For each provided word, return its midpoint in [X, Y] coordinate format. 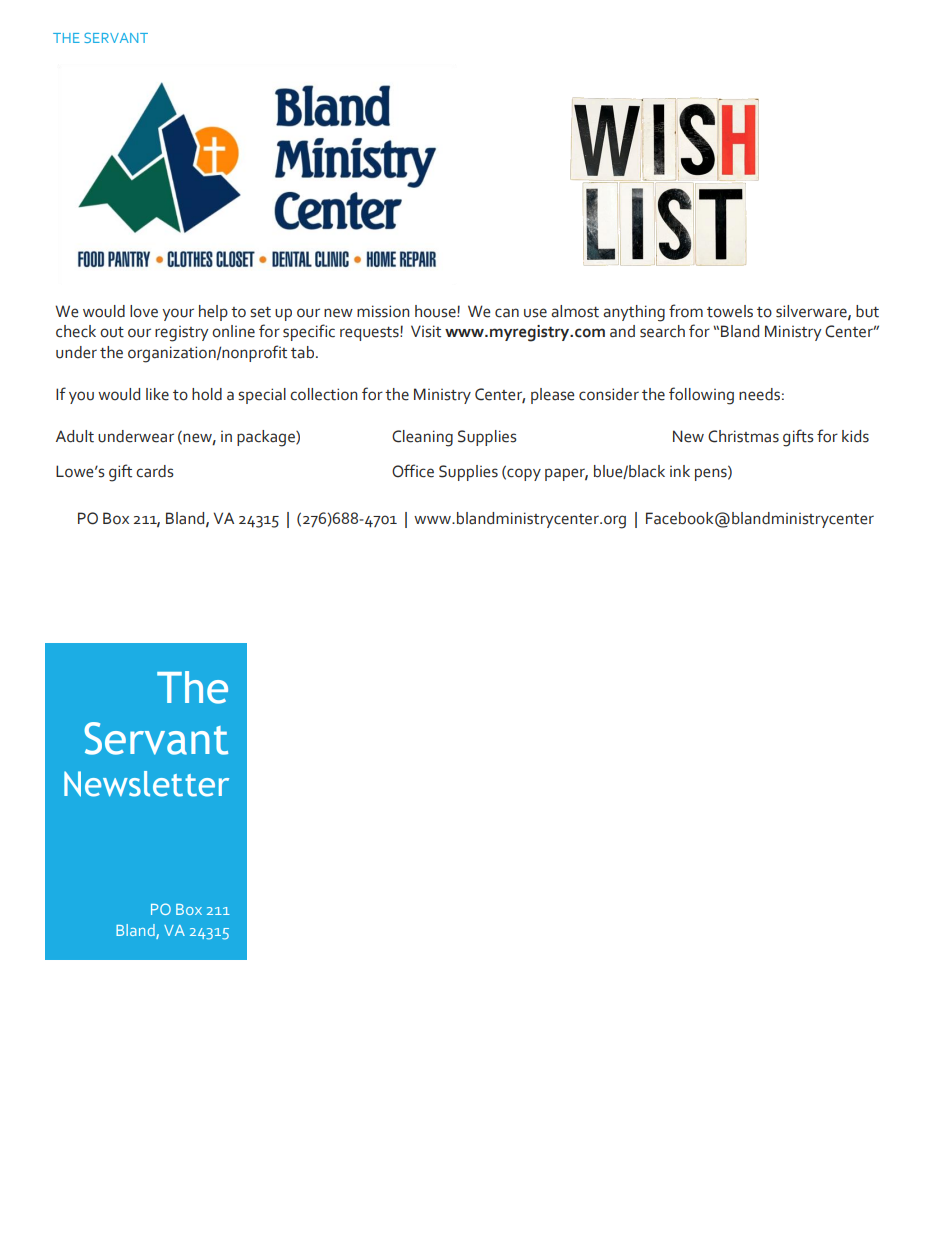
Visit [426, 331]
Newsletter [146, 784]
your [178, 314]
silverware [812, 312]
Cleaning [422, 438]
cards [155, 471]
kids [855, 436]
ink [680, 471]
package [267, 438]
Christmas [743, 436]
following [701, 396]
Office [413, 471]
